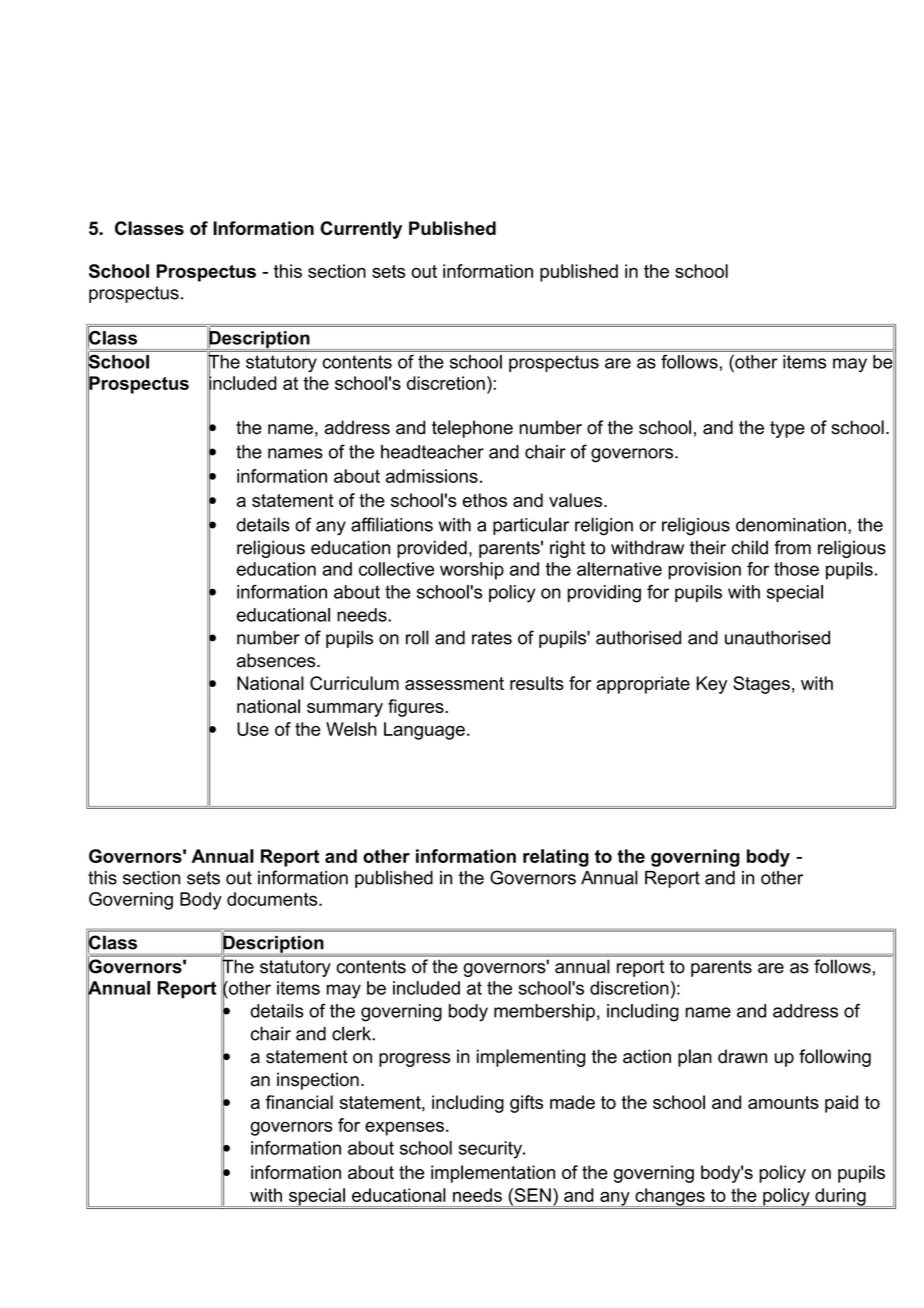 This page has height=1308, width=924. Describe the element at coordinates (273, 899) in the page. I see `documents` at that location.
